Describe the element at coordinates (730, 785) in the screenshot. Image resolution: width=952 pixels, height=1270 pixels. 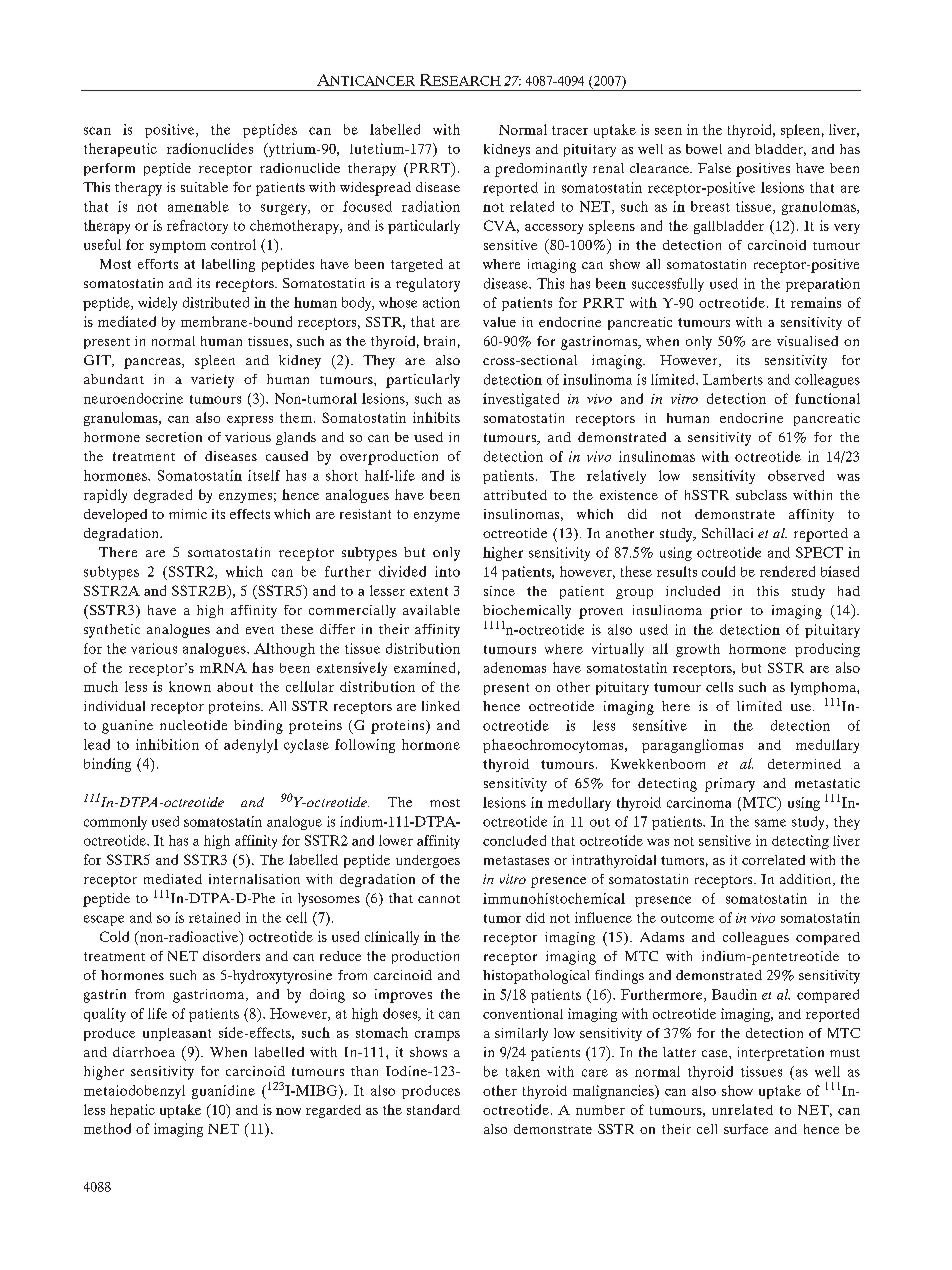
I see `primary` at that location.
